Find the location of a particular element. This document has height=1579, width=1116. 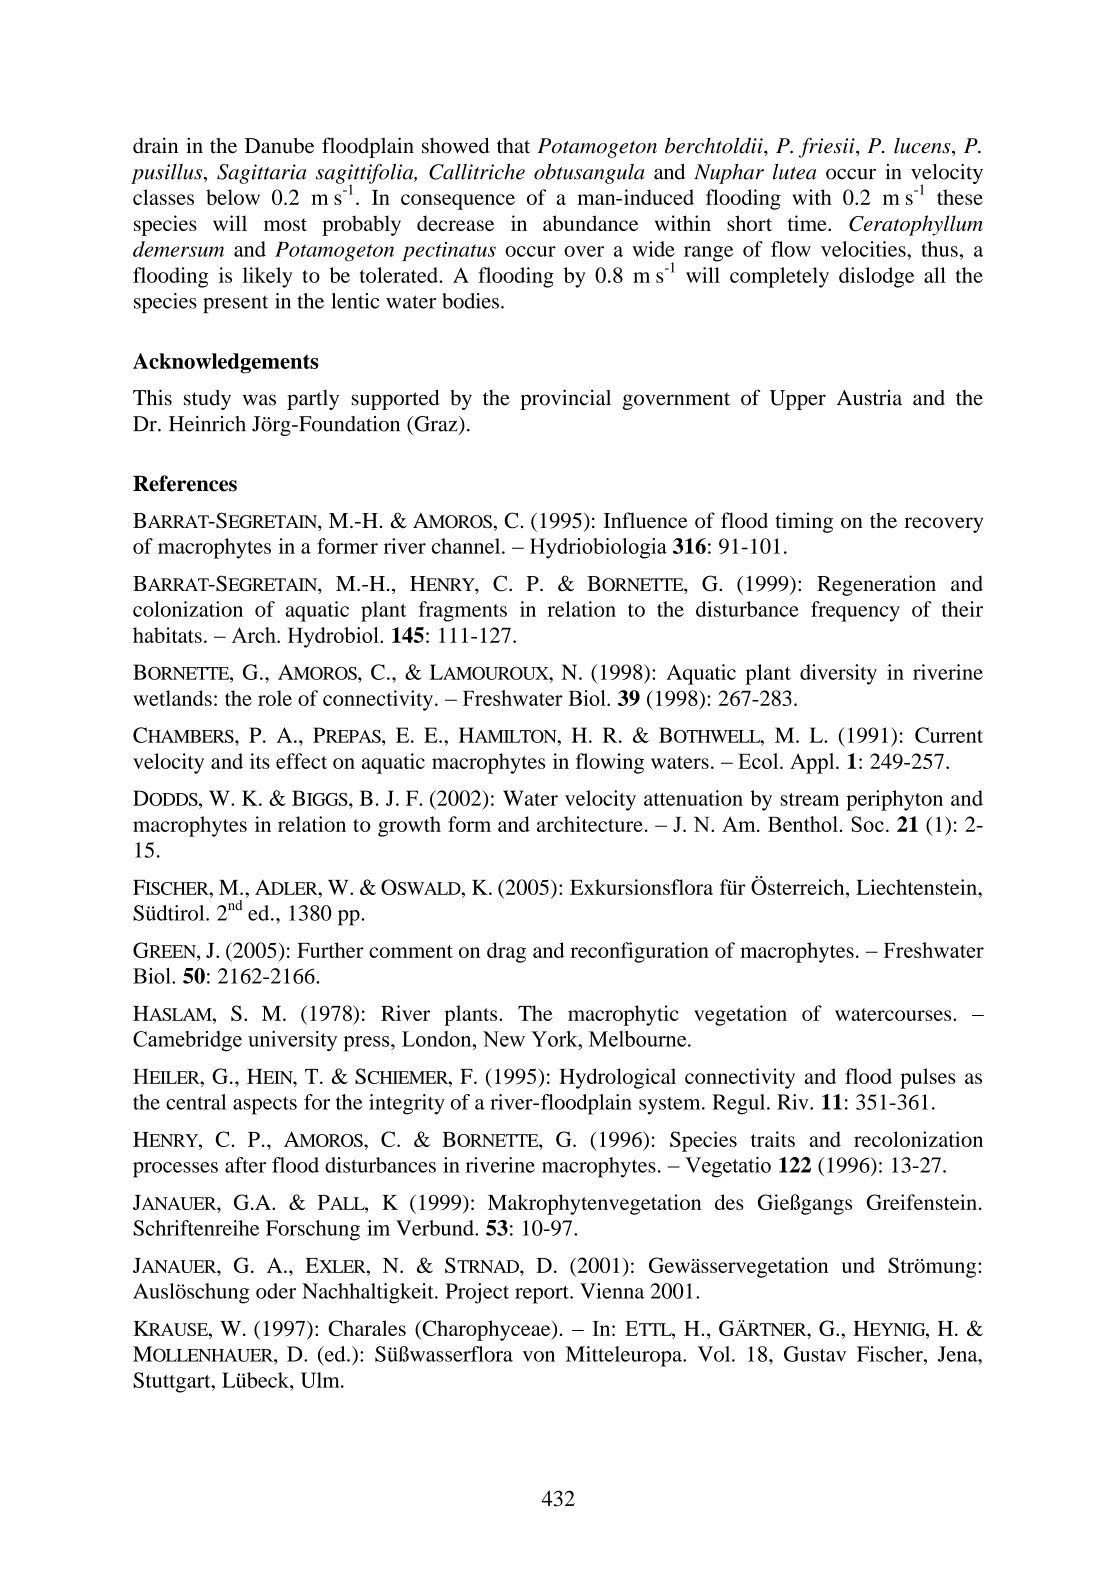

oder is located at coordinates (276, 1291).
